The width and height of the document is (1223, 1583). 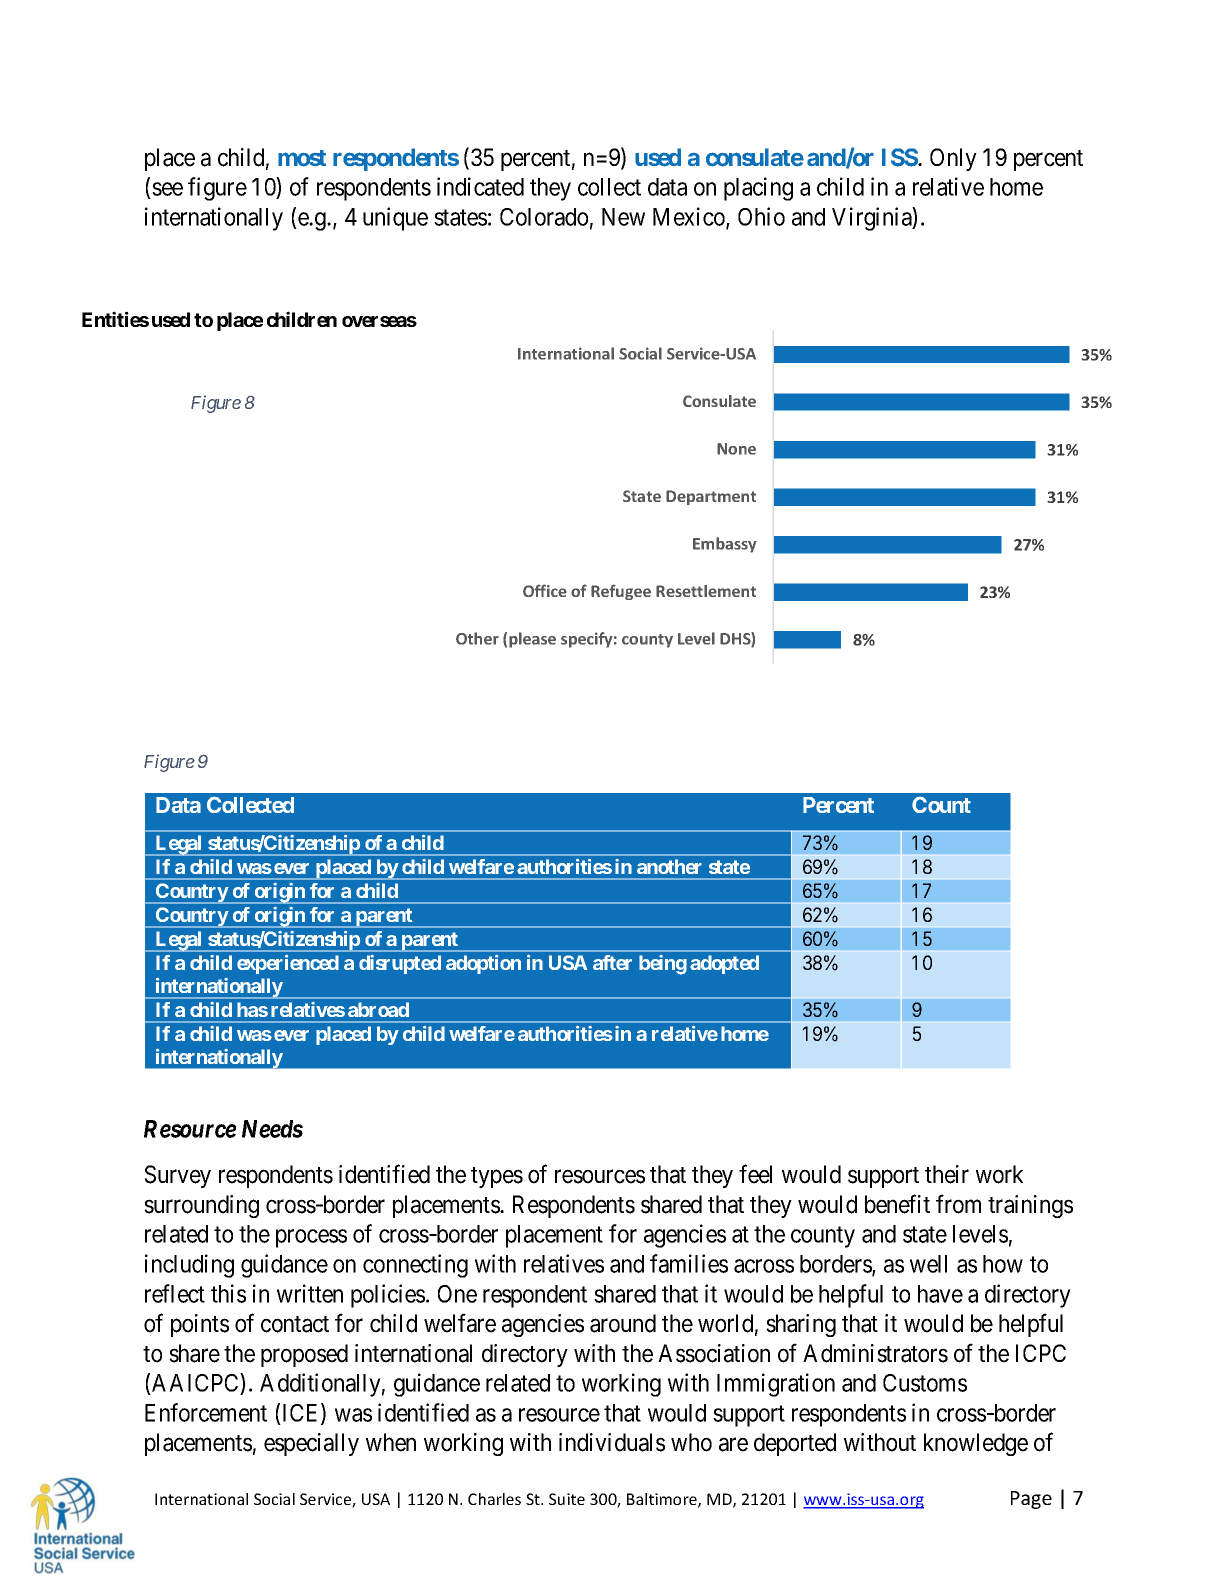 I want to click on Only, so click(x=953, y=159).
